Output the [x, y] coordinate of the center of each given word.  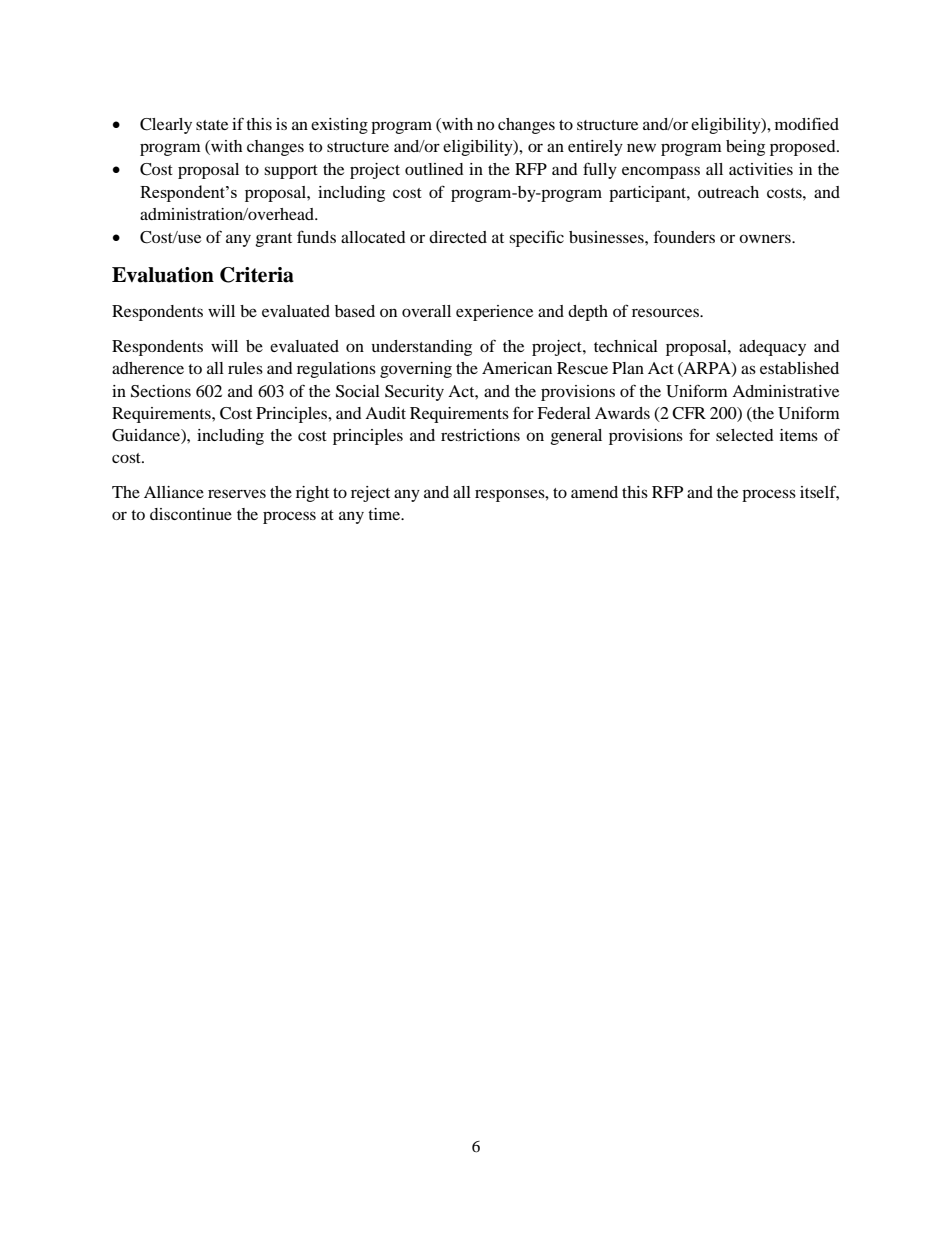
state [212, 125]
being [745, 148]
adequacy [772, 348]
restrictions [480, 435]
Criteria [257, 275]
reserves [237, 493]
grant [273, 240]
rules [245, 368]
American [517, 368]
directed [458, 237]
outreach [728, 192]
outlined [434, 169]
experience [494, 313]
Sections [161, 391]
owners [766, 238]
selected [745, 435]
